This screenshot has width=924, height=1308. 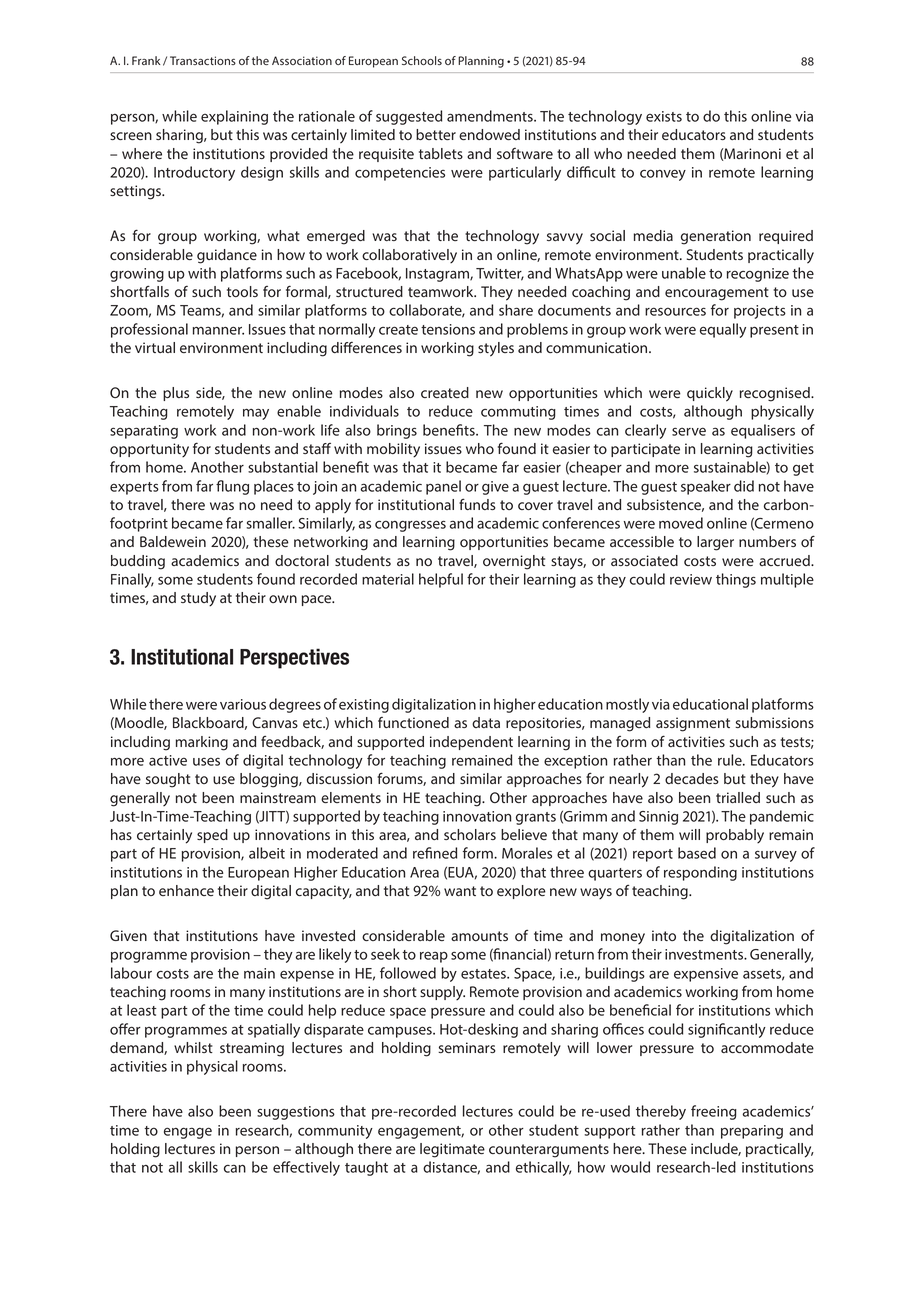 I want to click on Transactions, so click(x=203, y=60).
